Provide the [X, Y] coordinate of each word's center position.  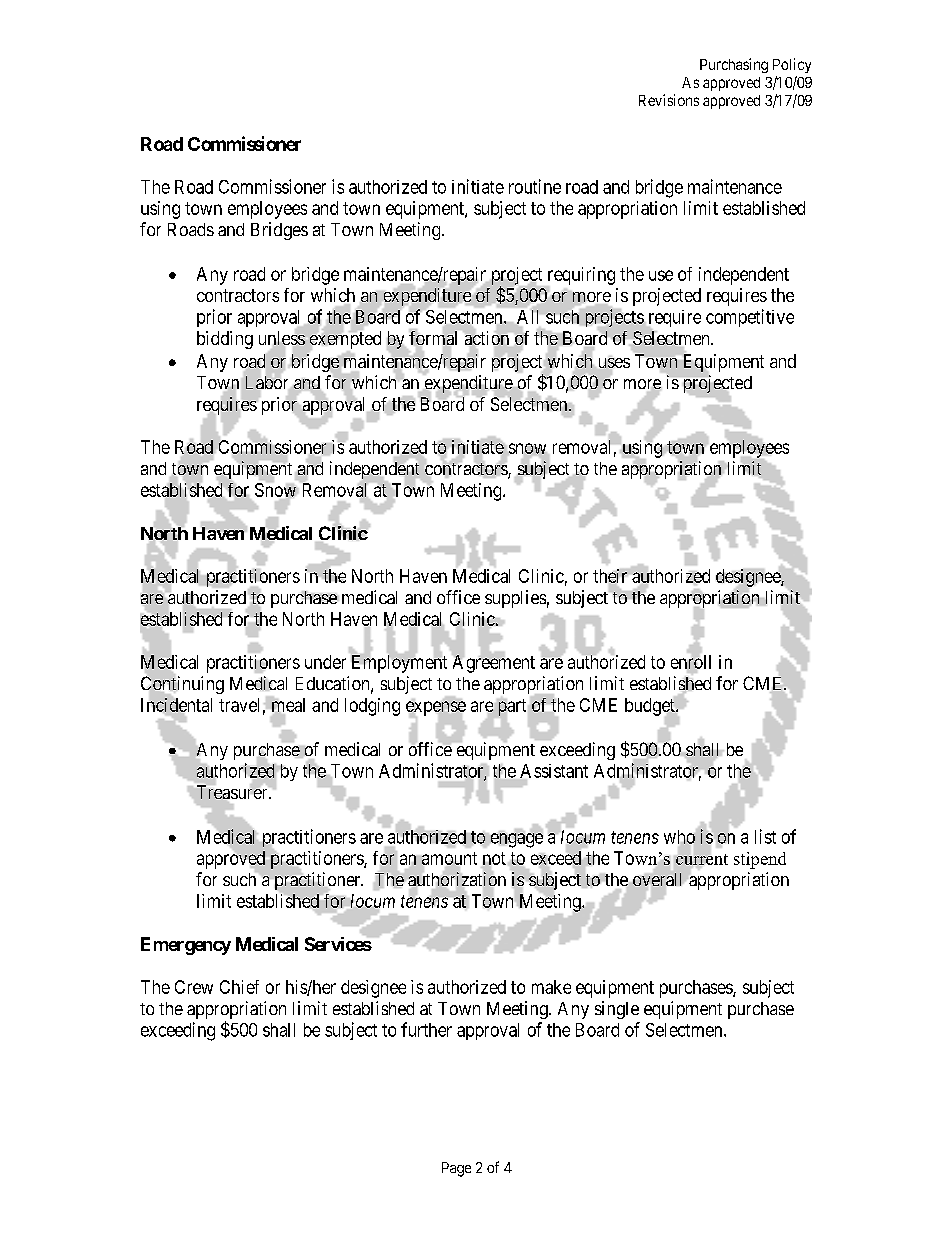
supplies [515, 599]
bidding [225, 340]
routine [535, 186]
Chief [239, 987]
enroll [691, 662]
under [325, 662]
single [617, 1010]
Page [456, 1169]
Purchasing [734, 65]
